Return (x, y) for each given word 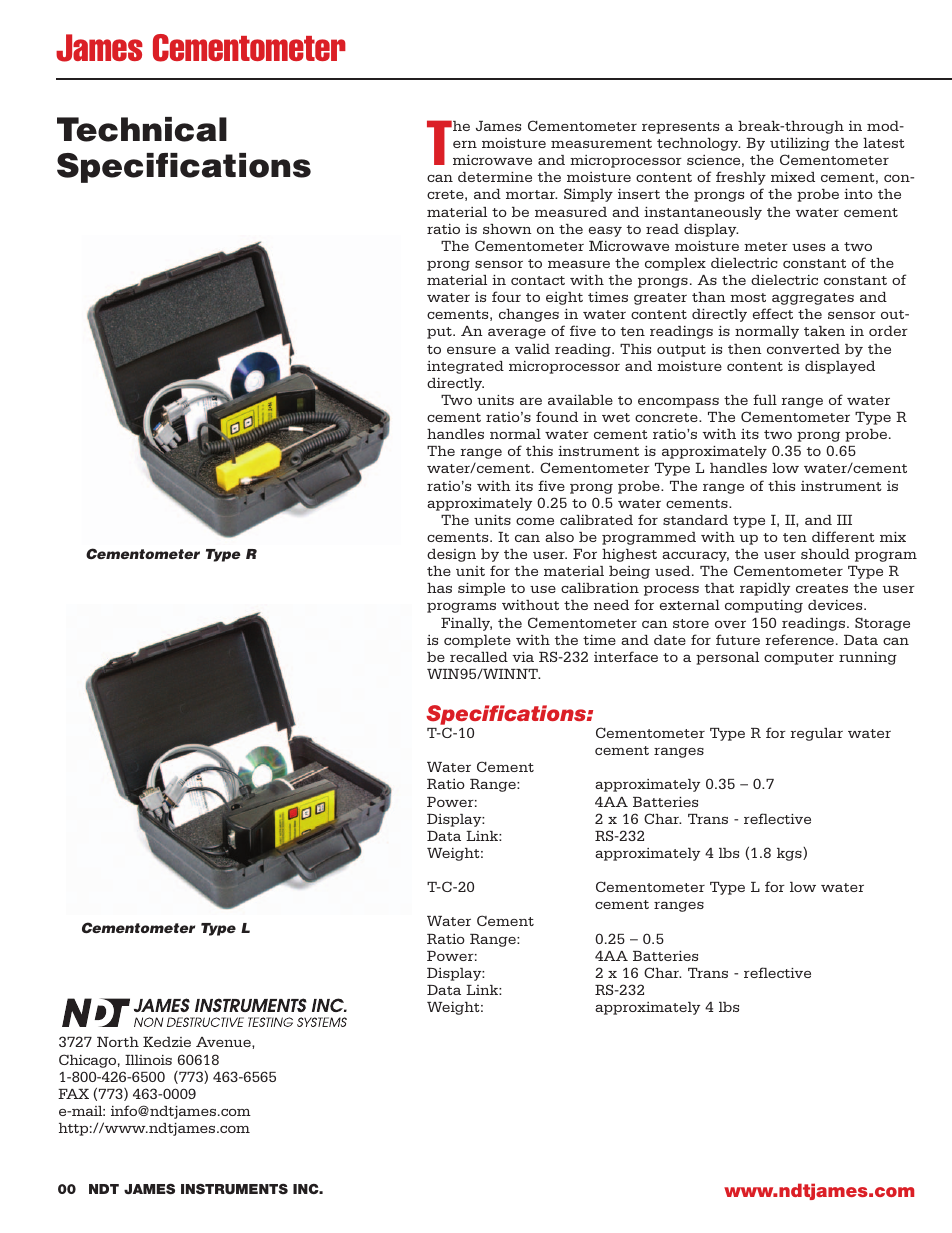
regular (817, 734)
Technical (142, 129)
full (765, 399)
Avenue (224, 1042)
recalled (479, 657)
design (451, 555)
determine (495, 177)
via (523, 657)
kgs (790, 854)
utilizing (800, 144)
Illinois (148, 1060)
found (557, 416)
